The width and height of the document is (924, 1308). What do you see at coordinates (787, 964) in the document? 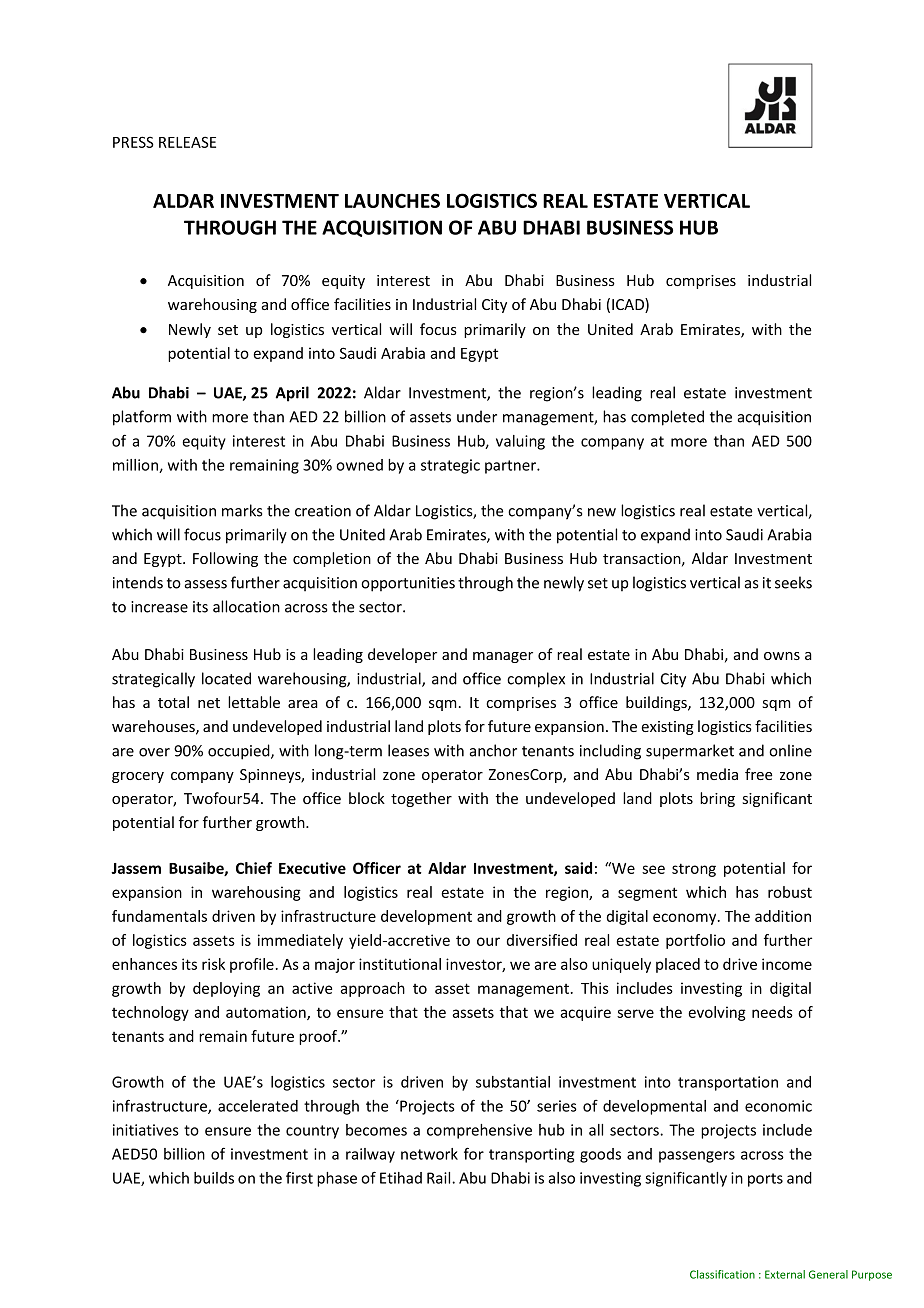
I see `income` at bounding box center [787, 964].
